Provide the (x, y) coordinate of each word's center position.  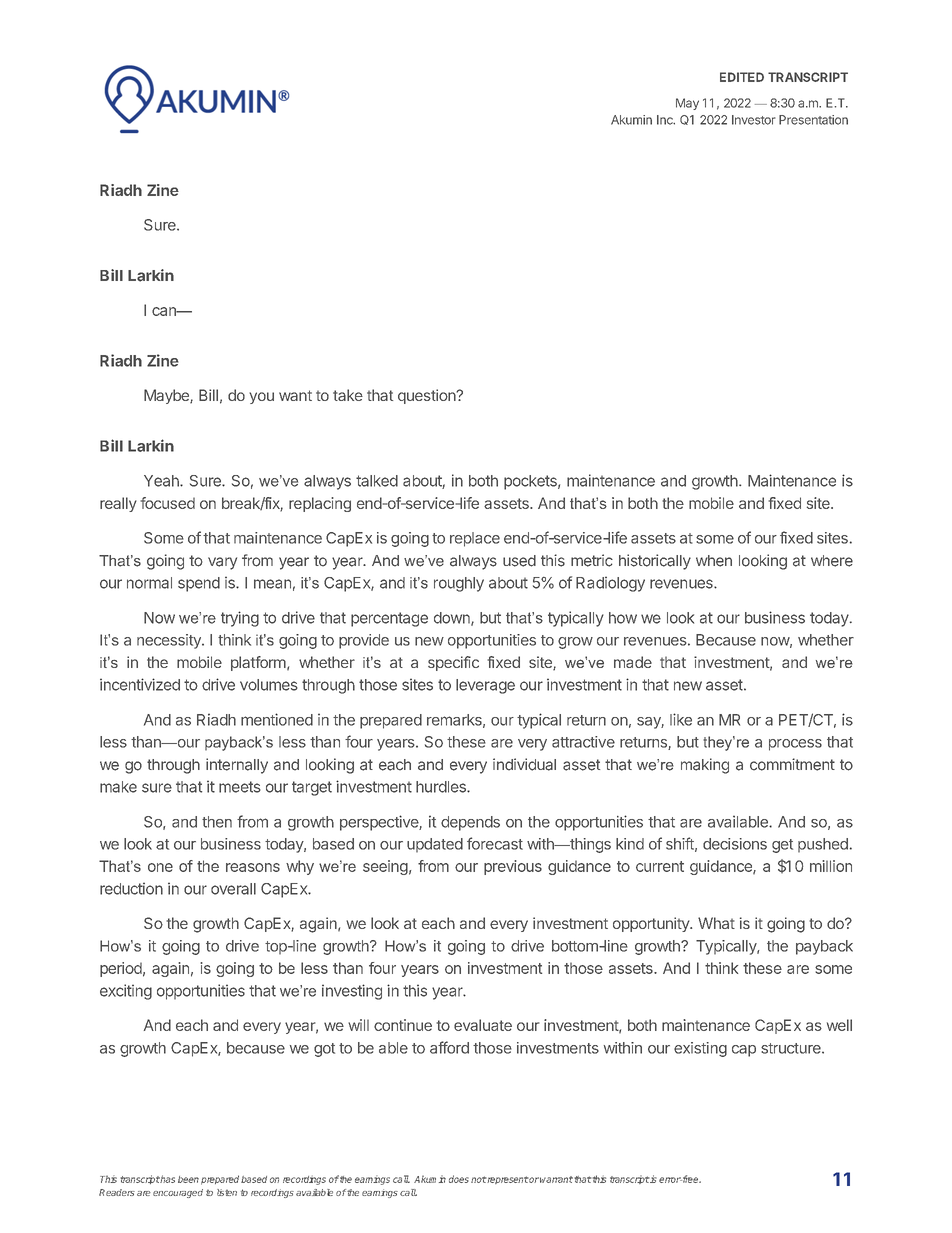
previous (513, 867)
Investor (754, 120)
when (714, 561)
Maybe (167, 396)
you (261, 398)
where (832, 561)
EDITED (742, 77)
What (716, 923)
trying (240, 619)
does (459, 1179)
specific (453, 663)
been (188, 1179)
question (427, 396)
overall (233, 889)
